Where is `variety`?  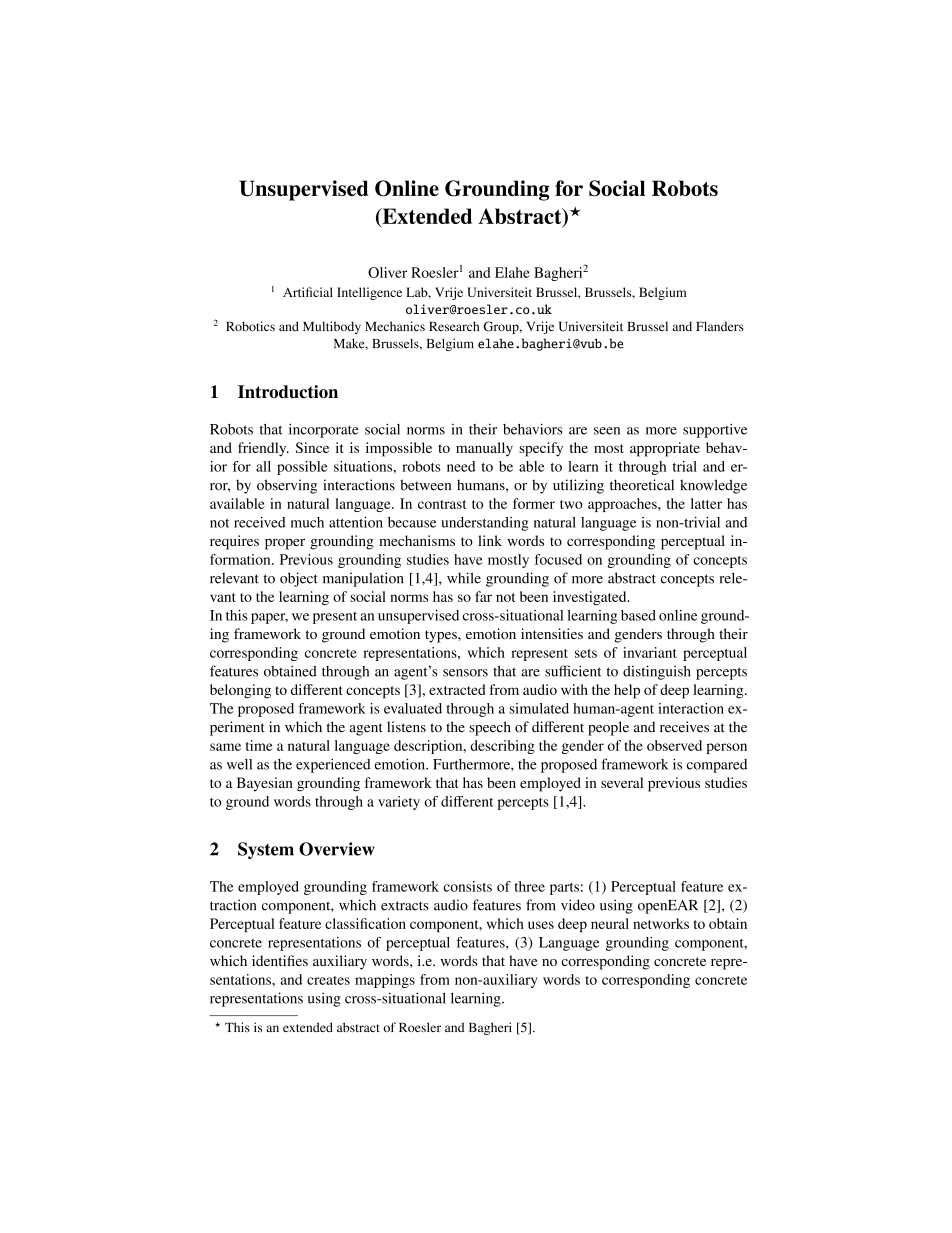 variety is located at coordinates (399, 803).
